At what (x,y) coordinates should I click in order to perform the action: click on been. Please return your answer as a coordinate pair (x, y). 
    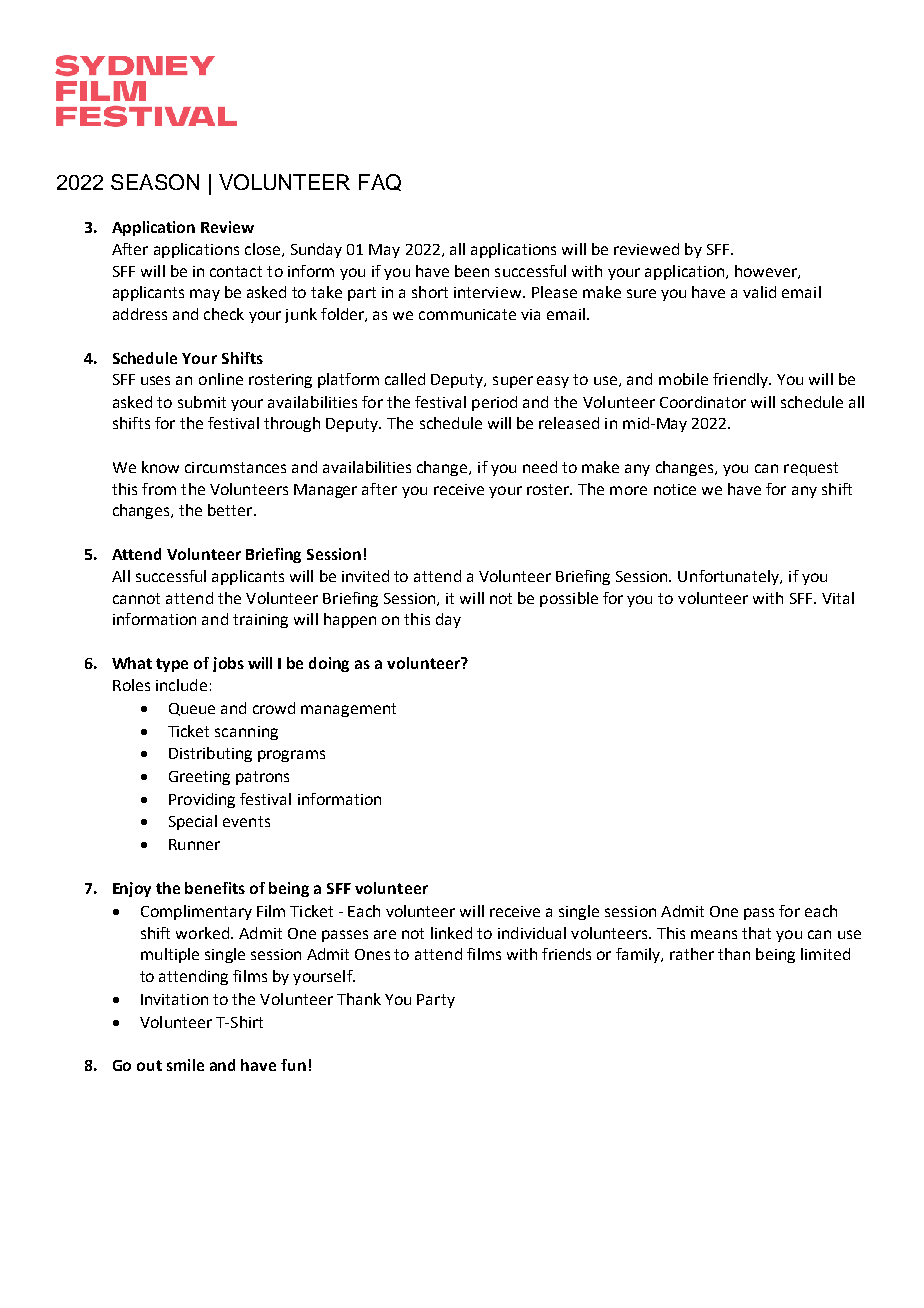
    Looking at the image, I should click on (472, 271).
